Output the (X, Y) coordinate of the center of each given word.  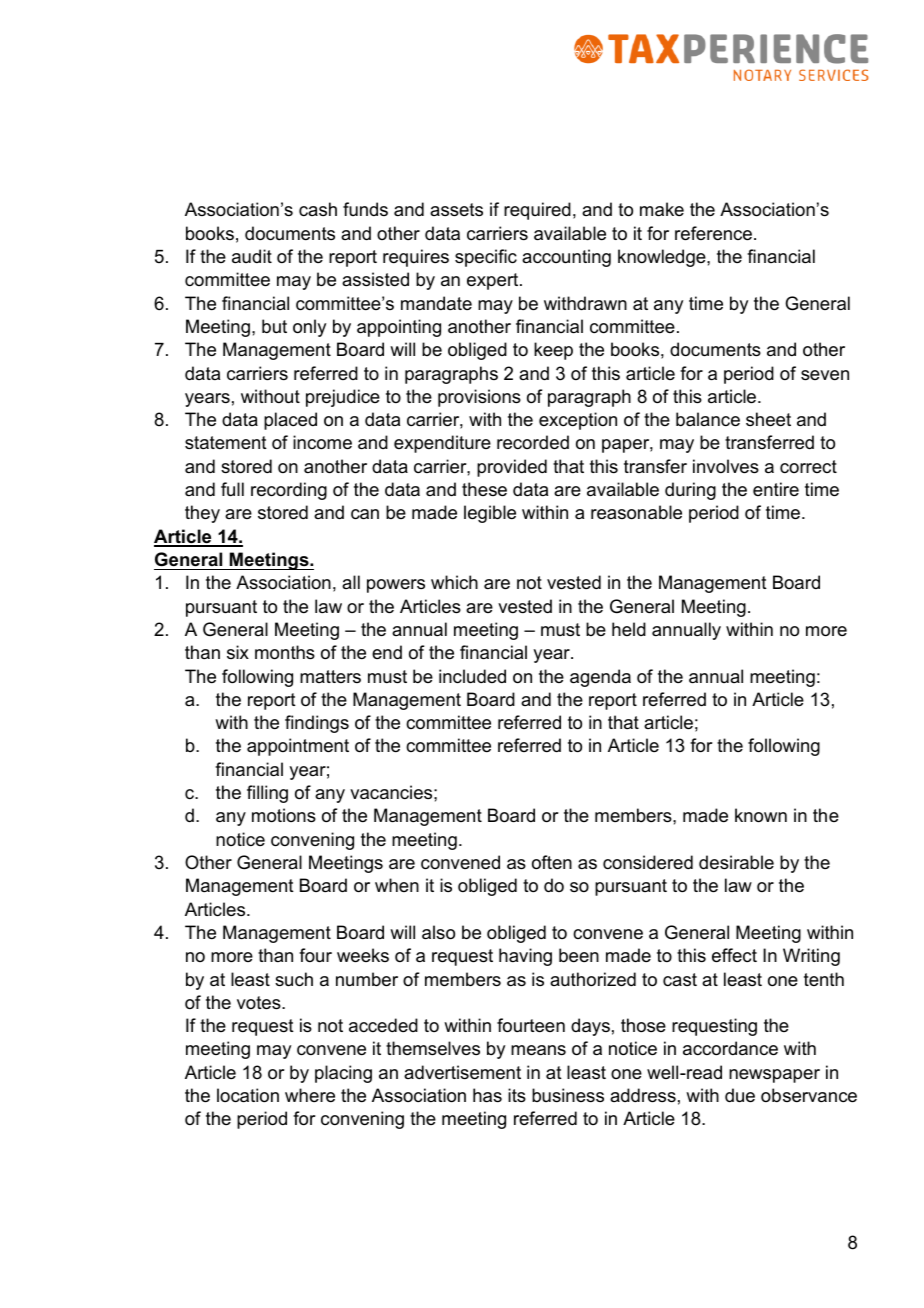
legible (490, 514)
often (552, 862)
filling (267, 794)
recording (289, 491)
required (537, 211)
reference (713, 233)
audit (252, 256)
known (761, 815)
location (248, 1095)
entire (776, 489)
